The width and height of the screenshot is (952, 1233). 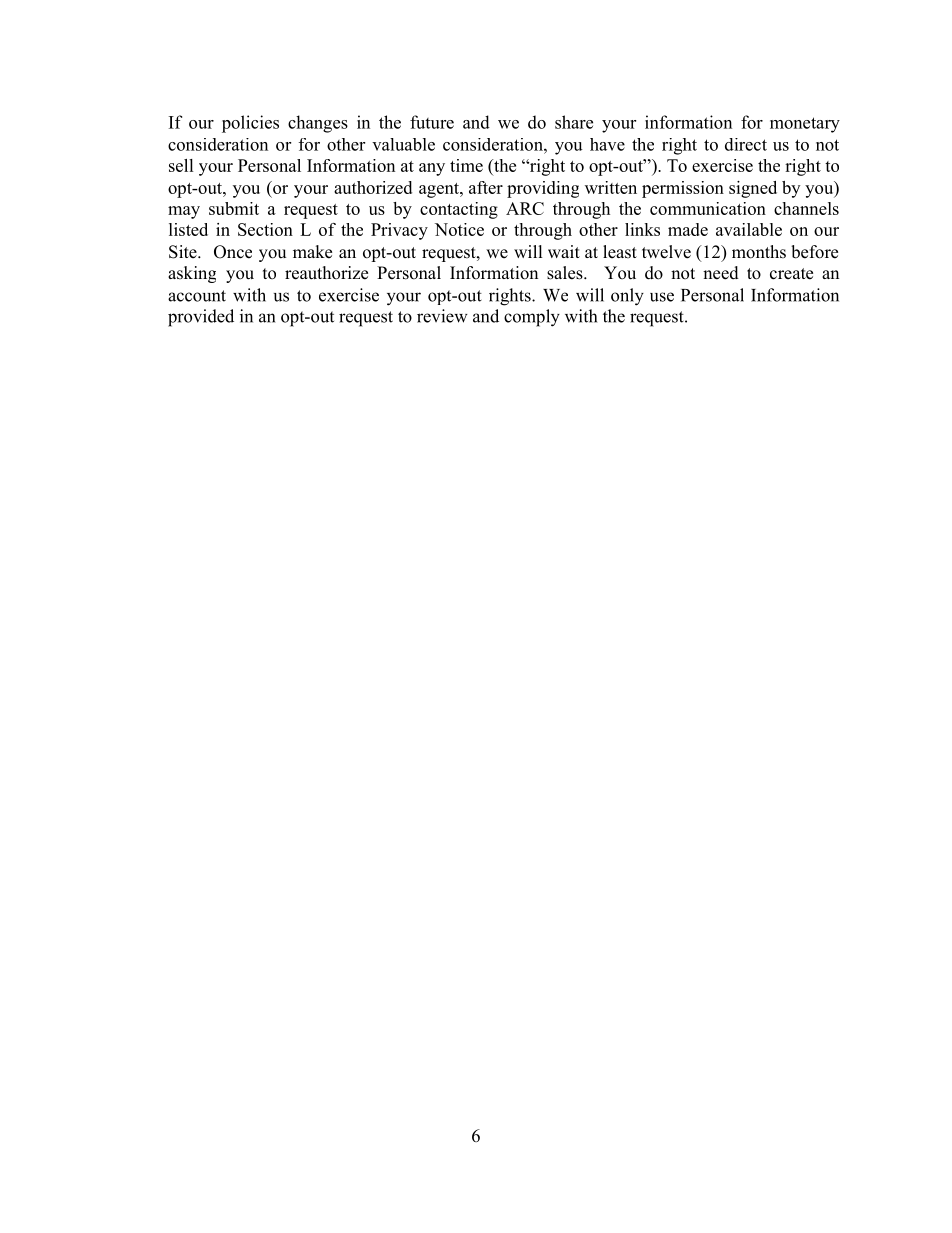 I want to click on use, so click(x=662, y=297).
